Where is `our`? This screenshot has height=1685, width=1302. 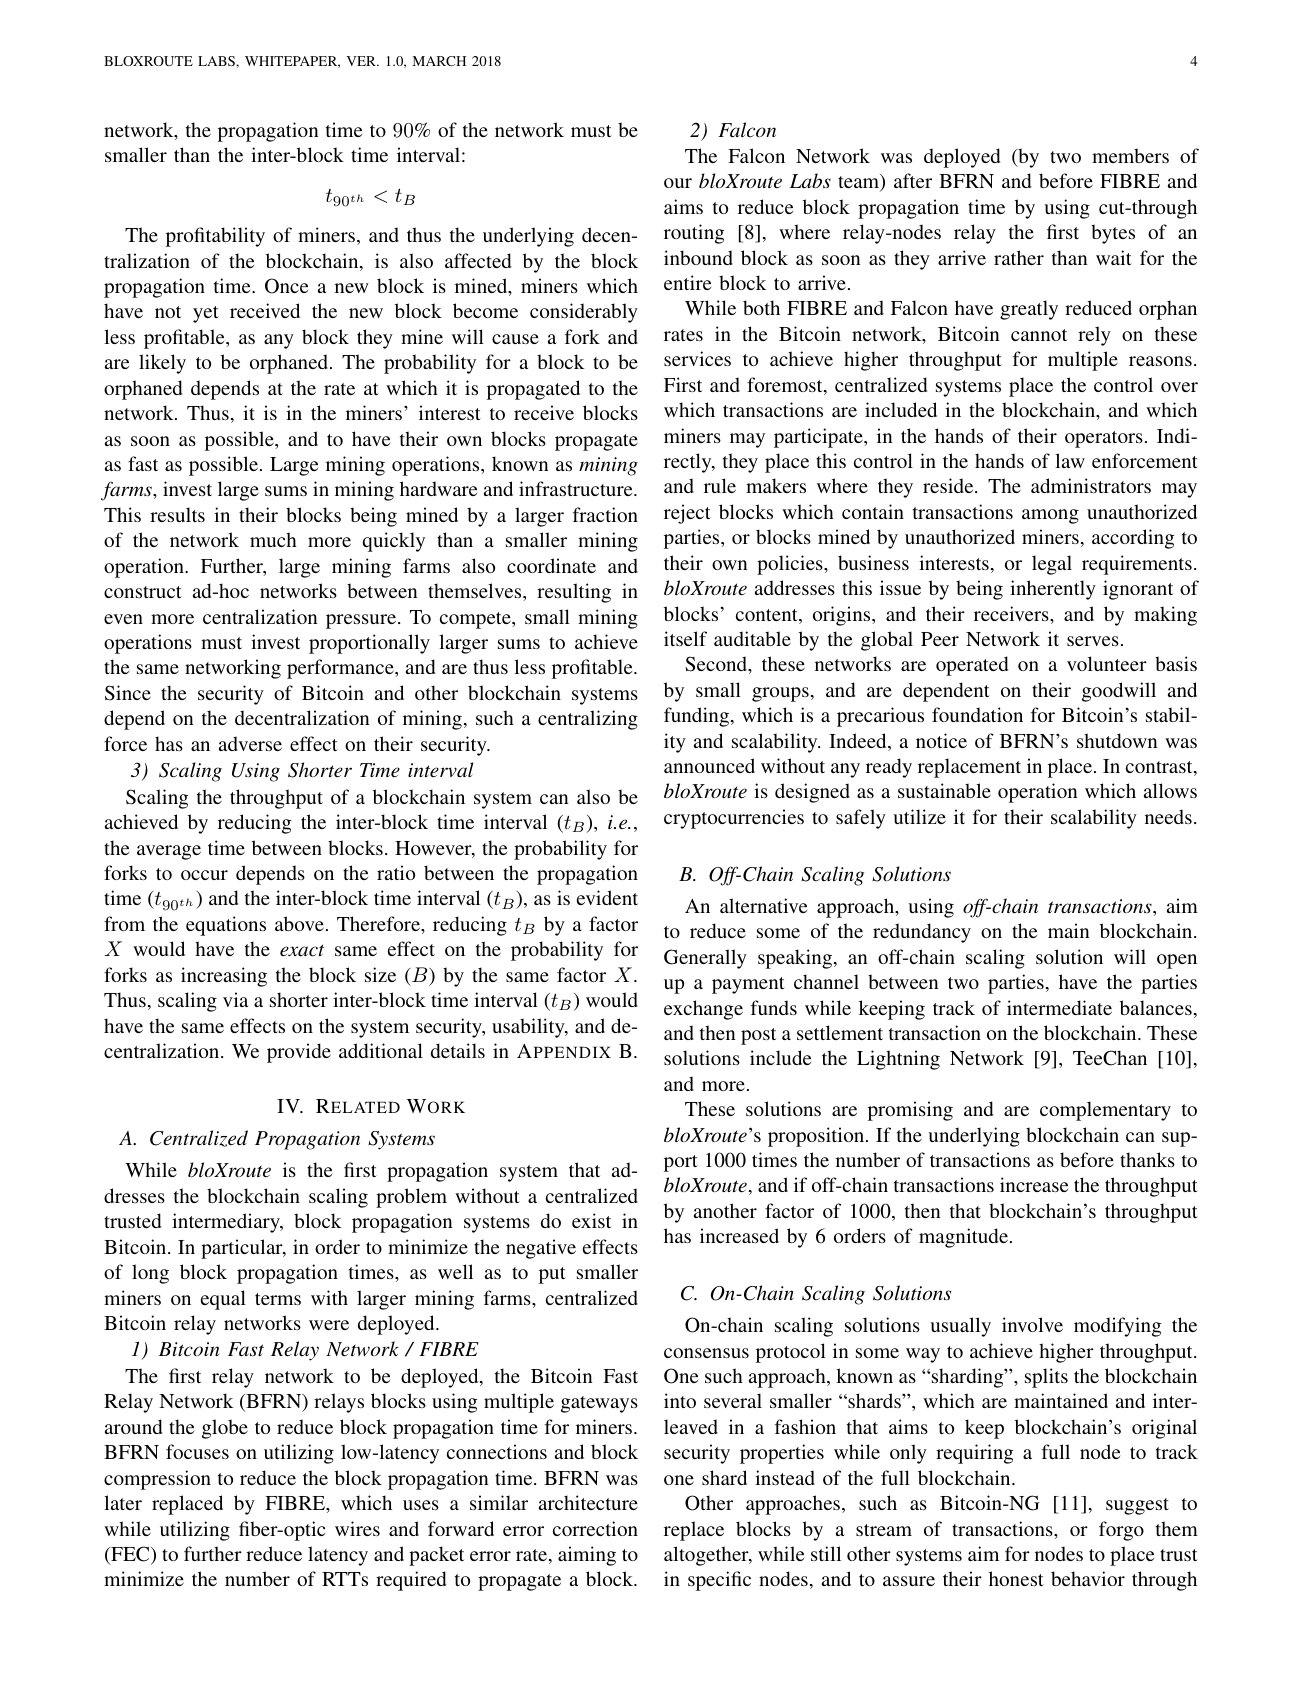
our is located at coordinates (678, 183).
